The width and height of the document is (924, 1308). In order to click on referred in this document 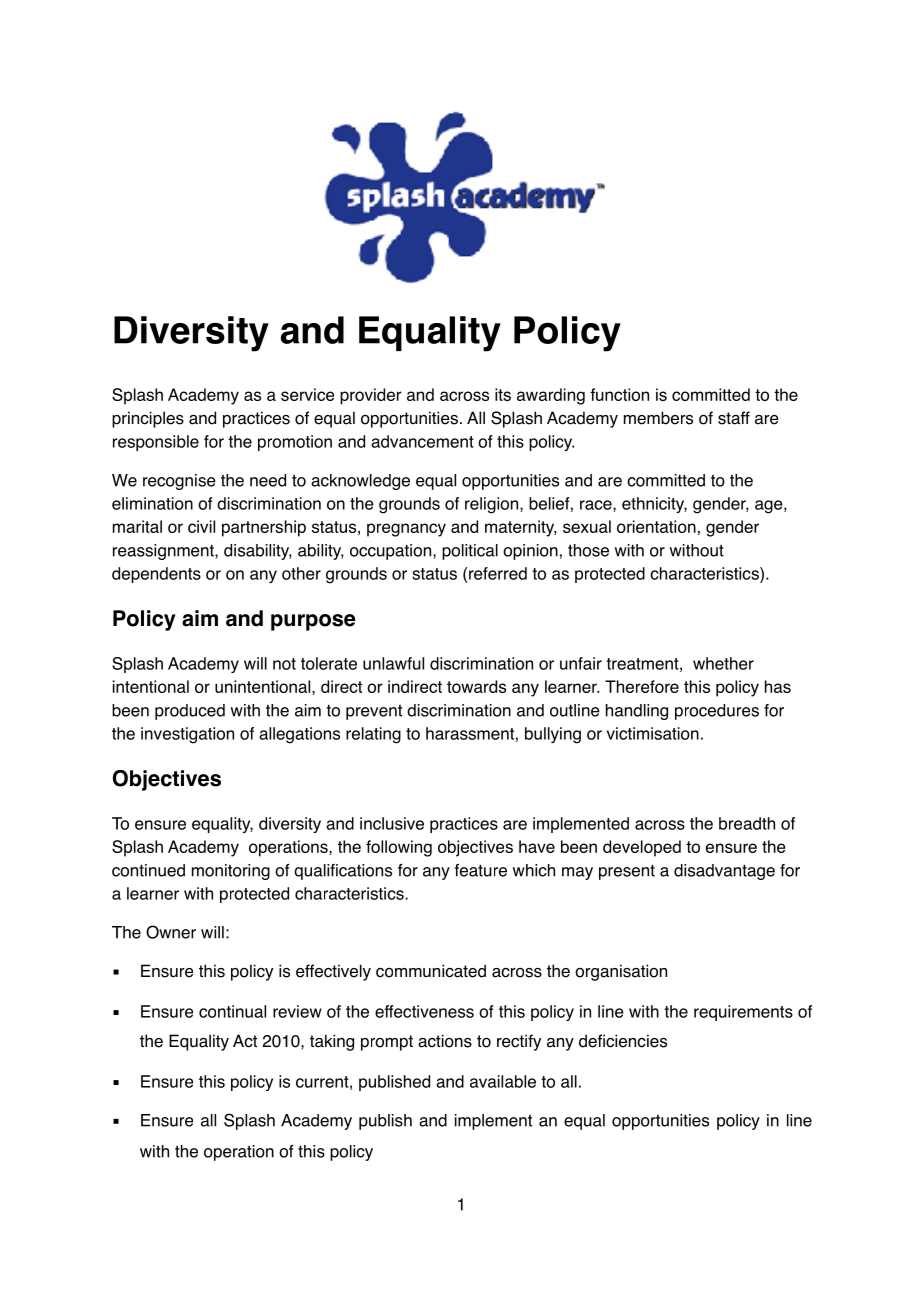, I will do `click(498, 573)`.
